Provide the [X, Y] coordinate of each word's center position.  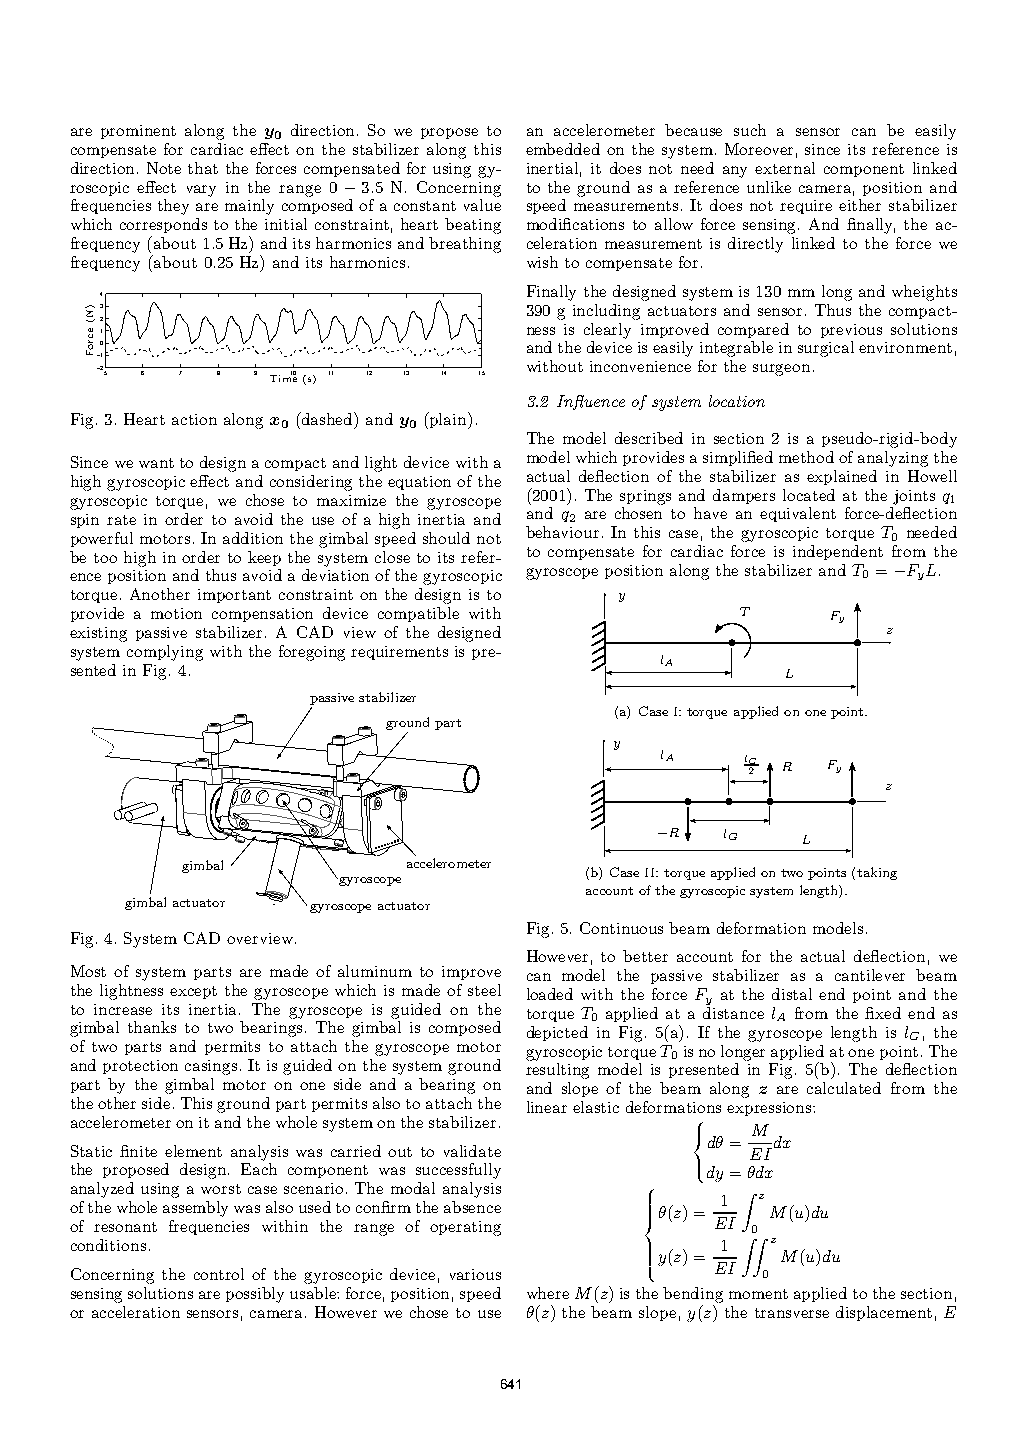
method [806, 457]
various [475, 1274]
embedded [563, 149]
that [203, 168]
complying [165, 653]
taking [877, 873]
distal [792, 994]
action [194, 419]
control [219, 1274]
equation [419, 483]
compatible [418, 614]
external [785, 168]
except [193, 992]
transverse [792, 1313]
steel [484, 990]
